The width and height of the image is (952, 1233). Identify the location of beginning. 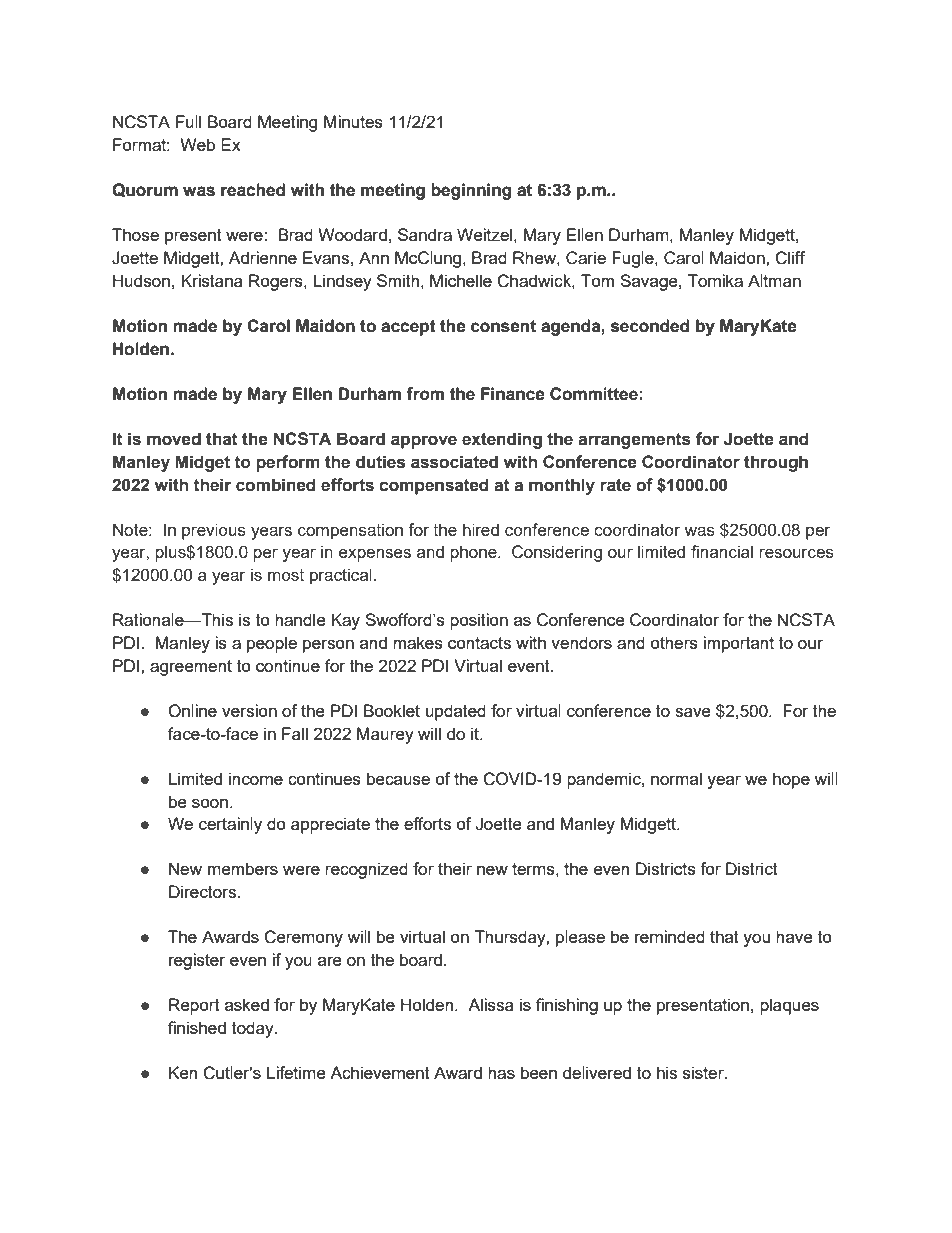
(471, 191).
